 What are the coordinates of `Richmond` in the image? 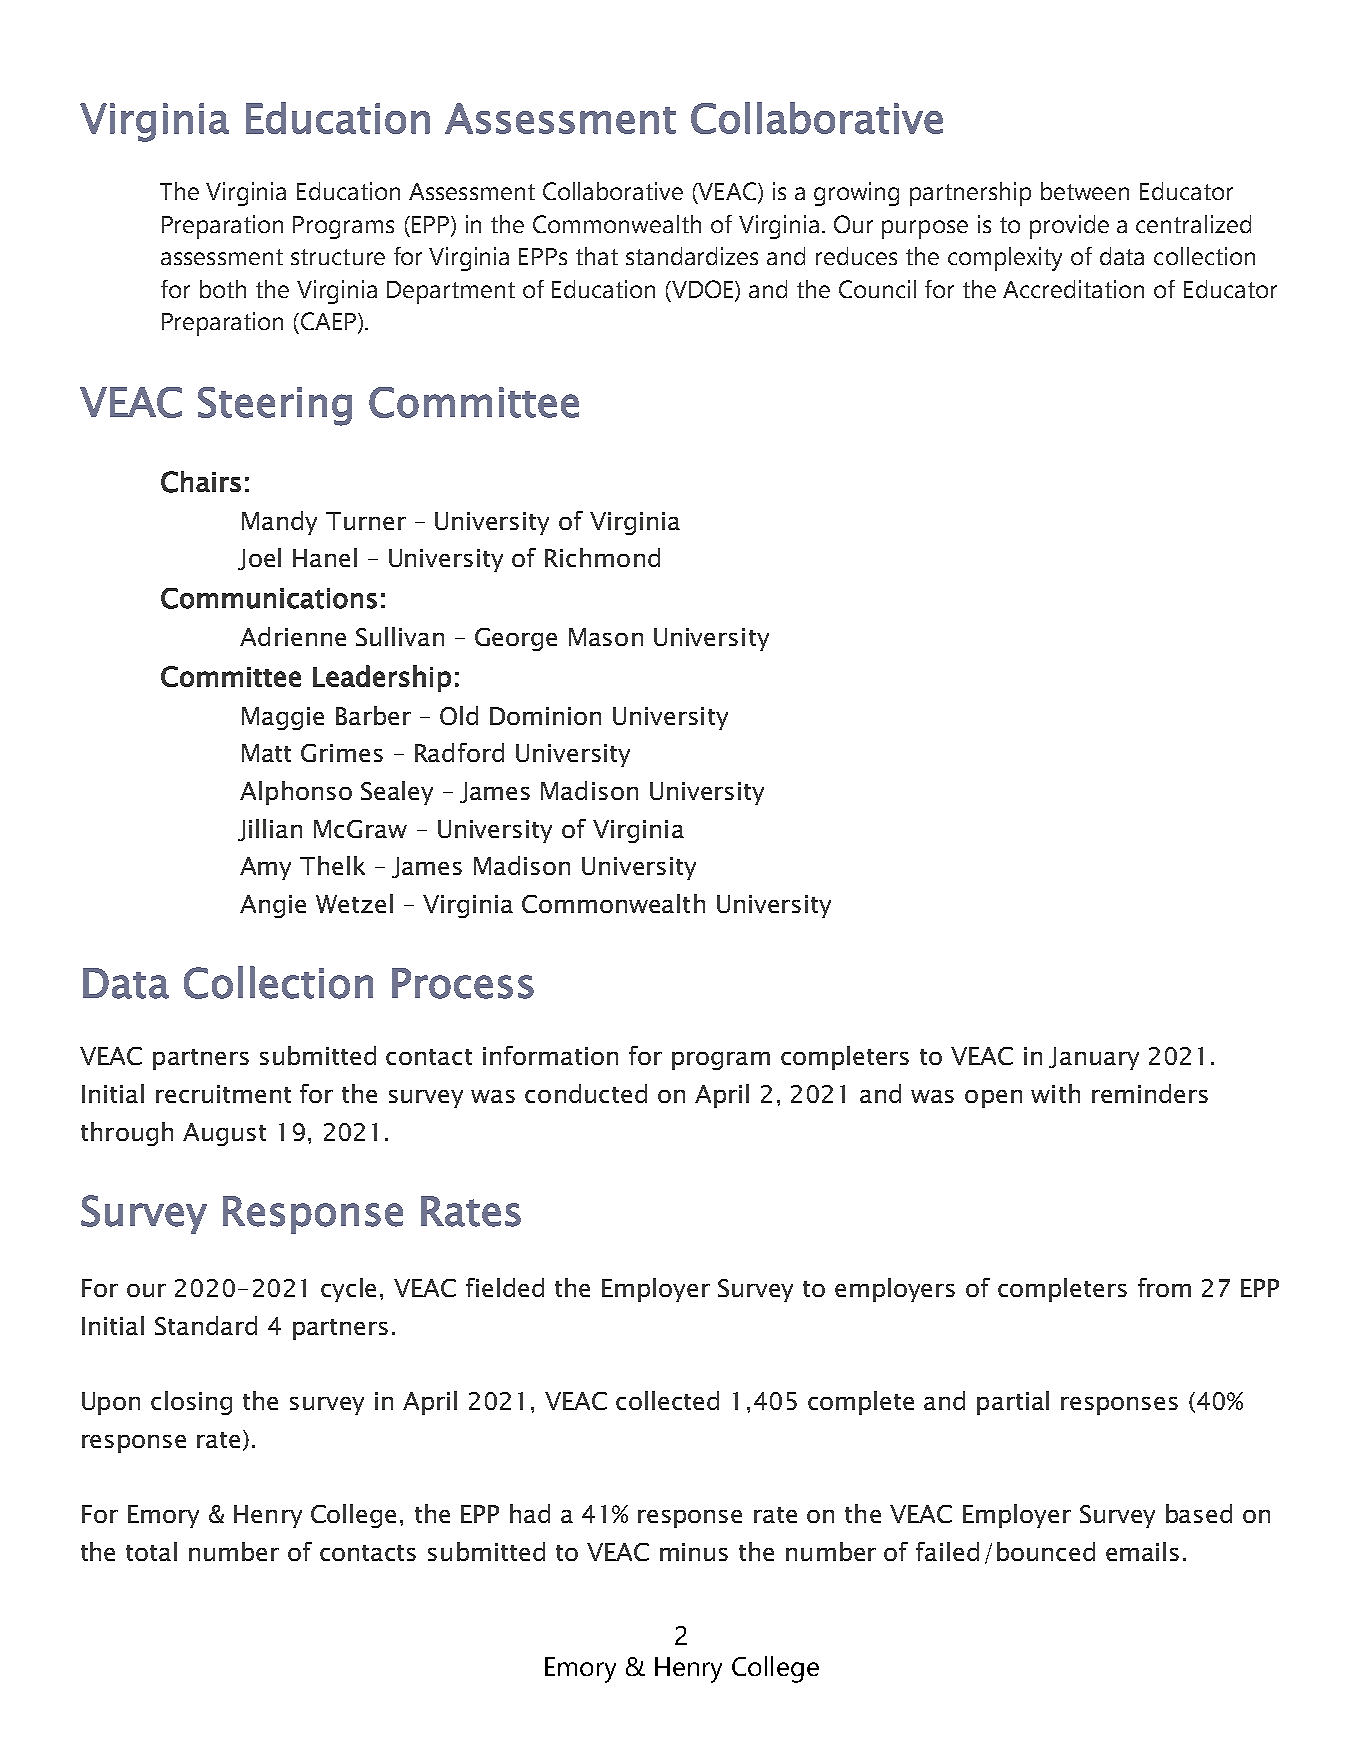 It's located at (602, 557).
